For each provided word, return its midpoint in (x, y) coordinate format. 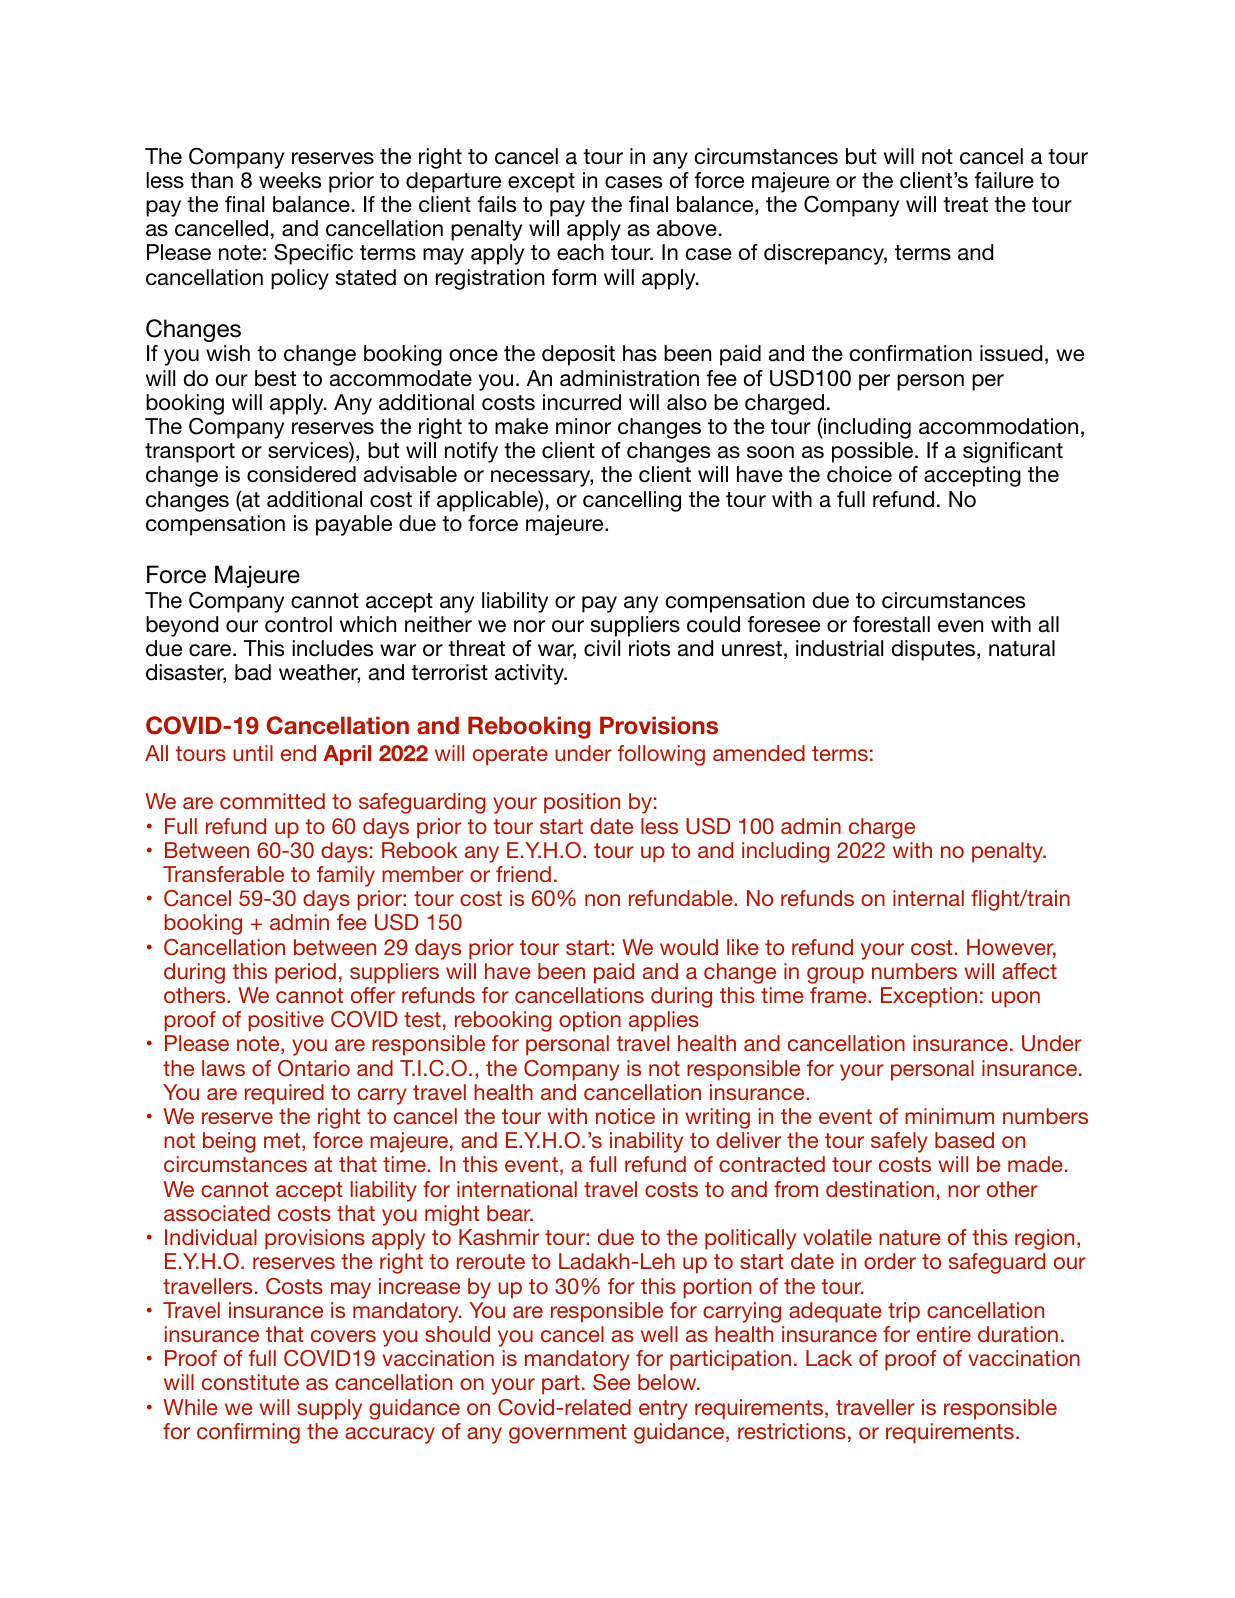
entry (663, 1410)
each (580, 252)
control (298, 624)
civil (602, 648)
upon (1016, 999)
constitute (250, 1382)
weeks (290, 180)
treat (965, 205)
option (590, 1021)
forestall (891, 624)
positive (286, 1021)
